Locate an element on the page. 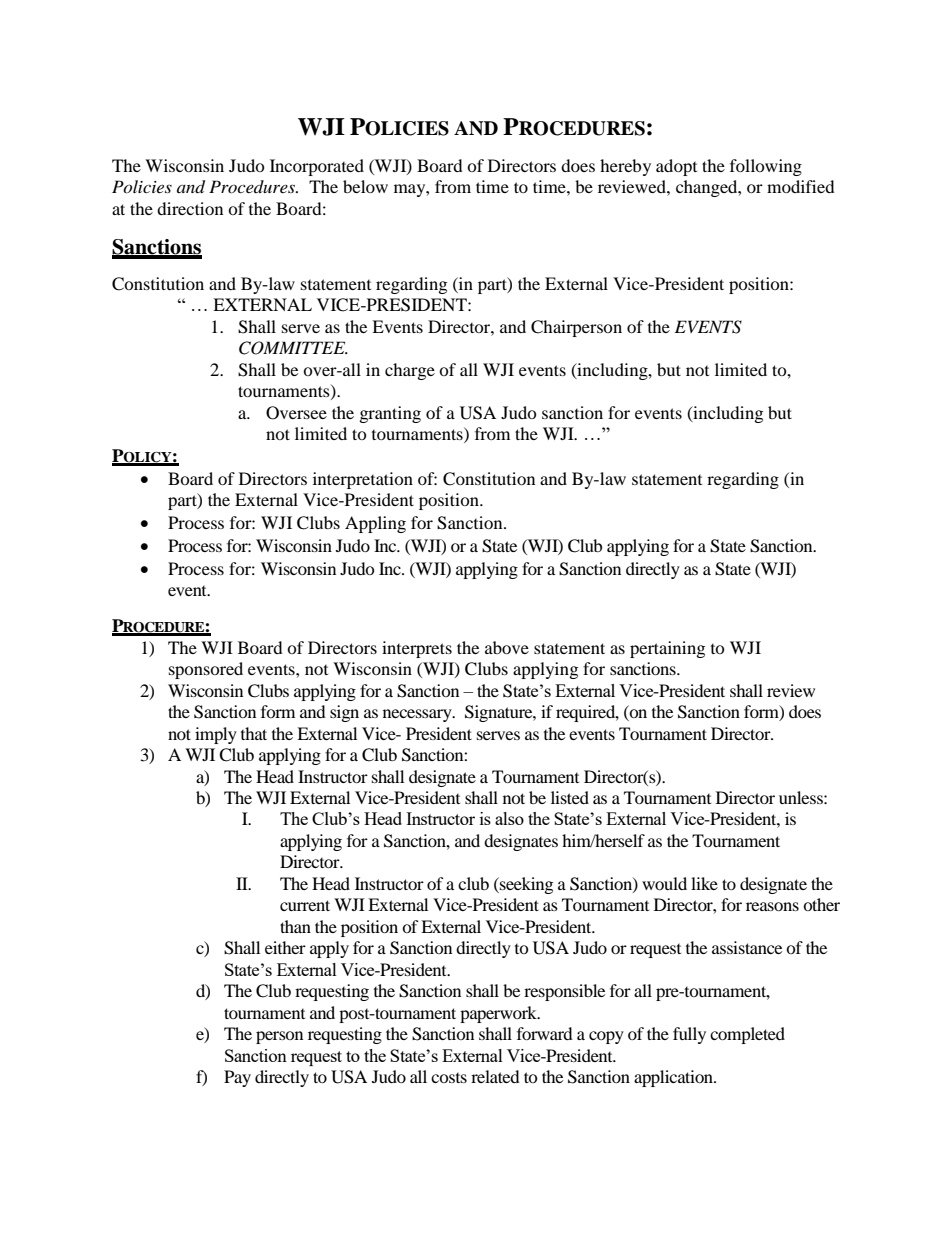 The width and height of the image is (952, 1233). that is located at coordinates (254, 733).
